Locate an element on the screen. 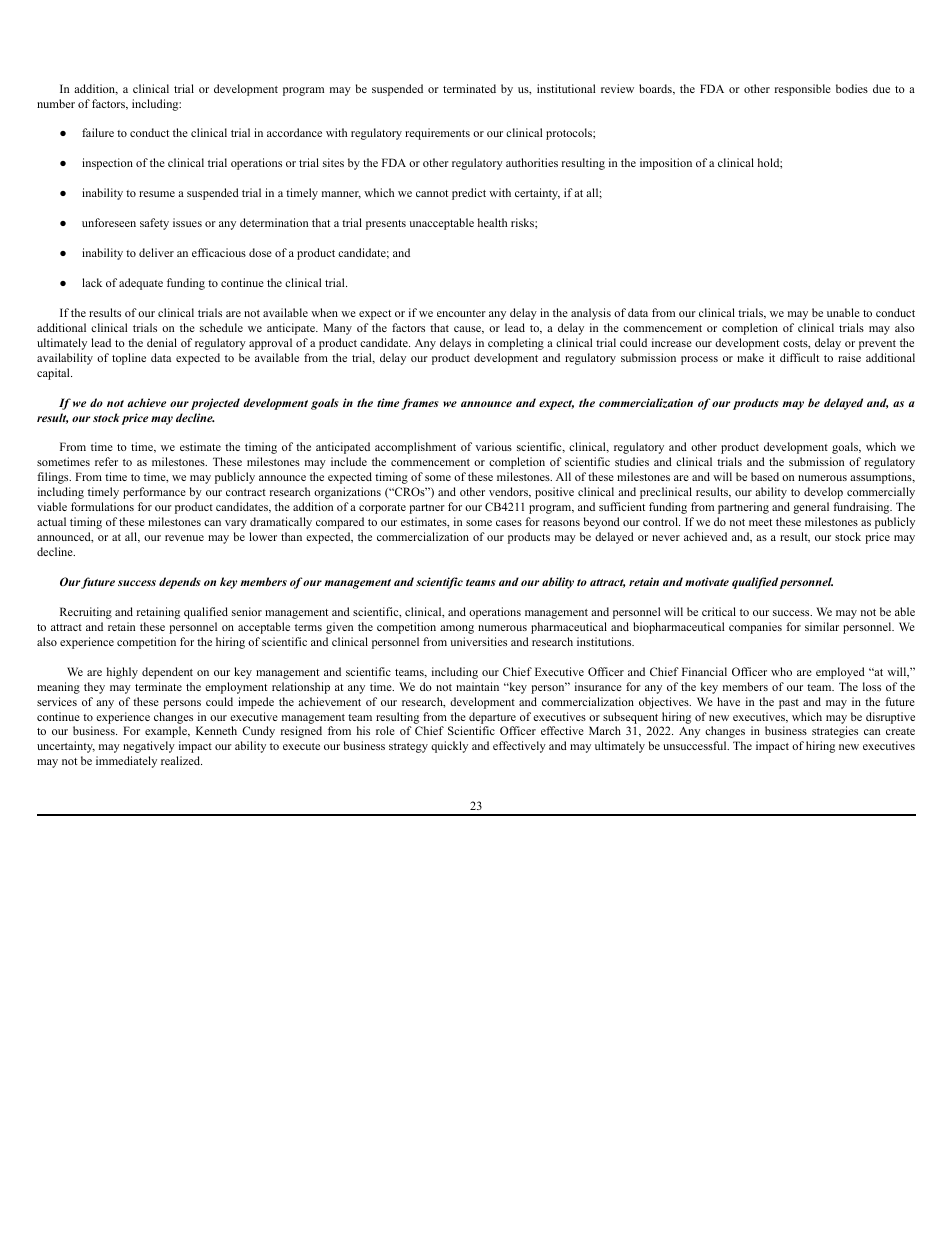  deliver is located at coordinates (156, 252).
